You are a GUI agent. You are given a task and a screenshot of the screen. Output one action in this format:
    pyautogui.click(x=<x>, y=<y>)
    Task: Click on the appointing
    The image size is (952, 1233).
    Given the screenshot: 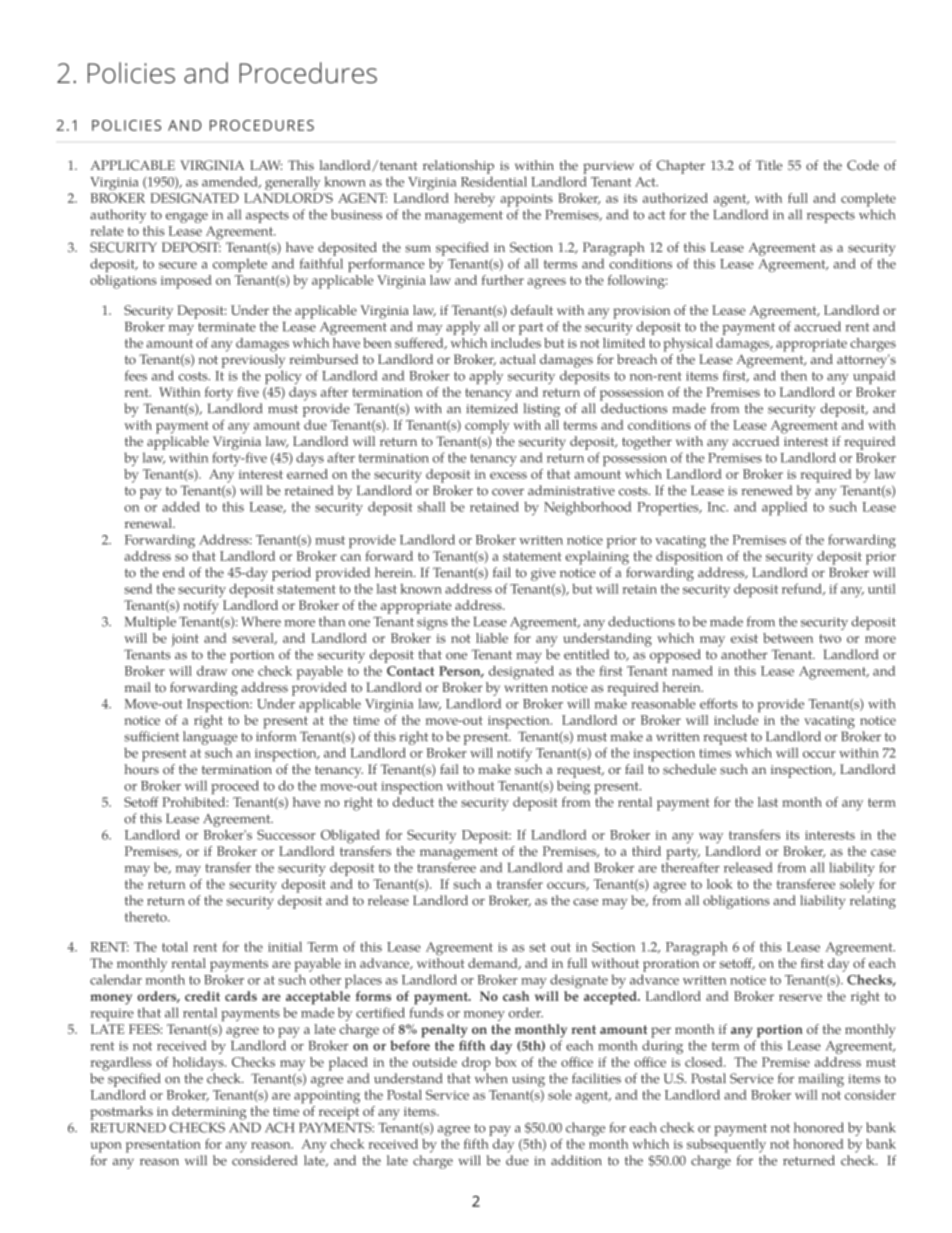 What is the action you would take?
    pyautogui.click(x=327, y=1097)
